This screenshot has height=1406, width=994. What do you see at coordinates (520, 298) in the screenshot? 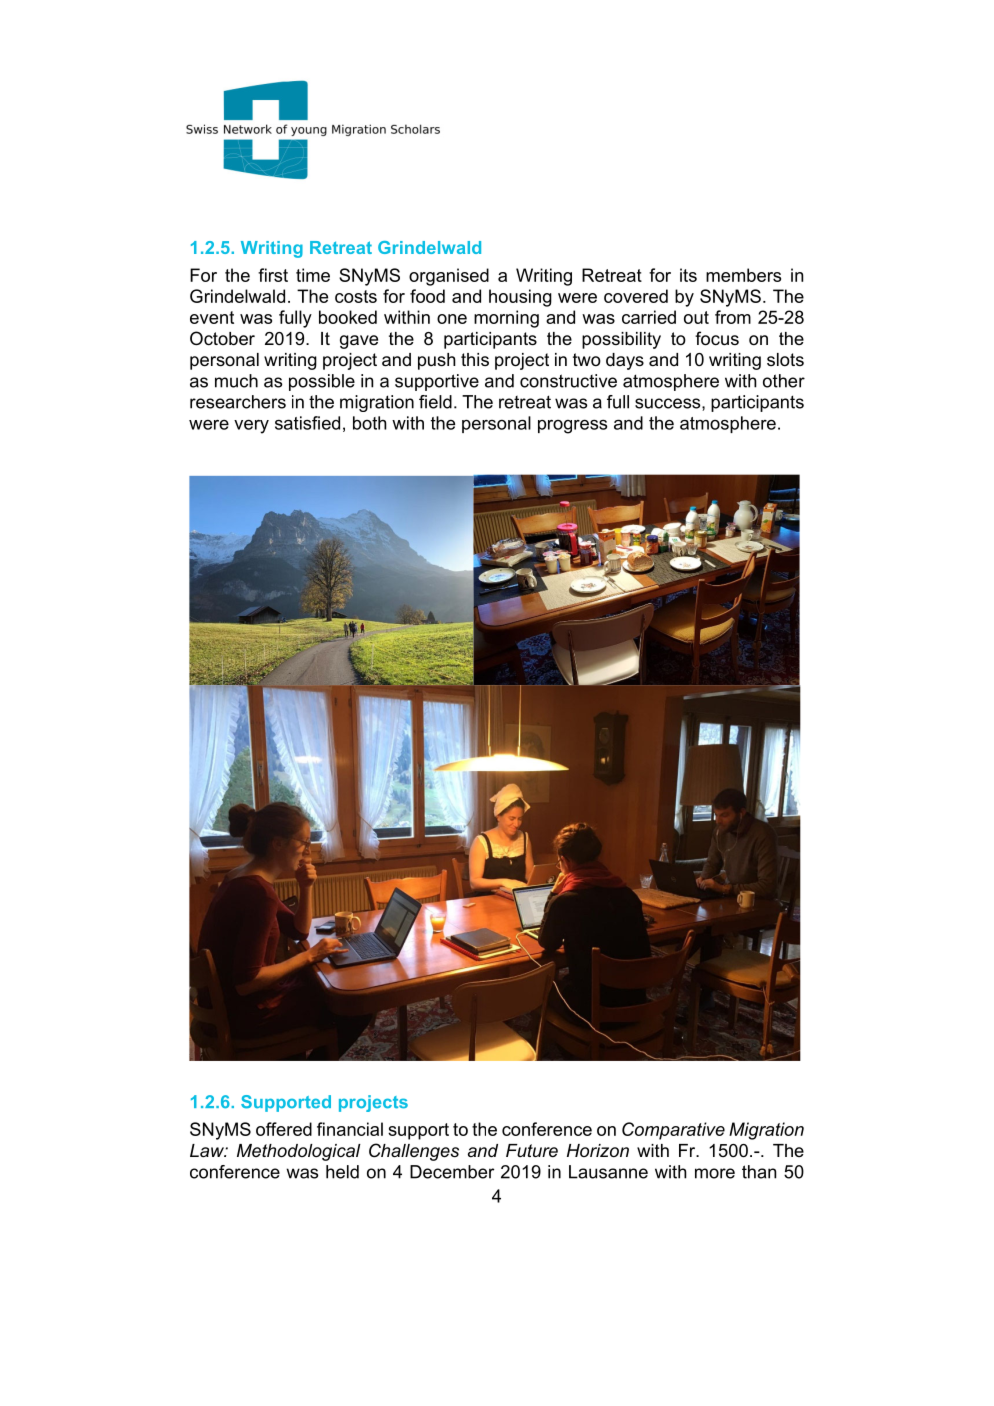
I see `housing` at bounding box center [520, 298].
